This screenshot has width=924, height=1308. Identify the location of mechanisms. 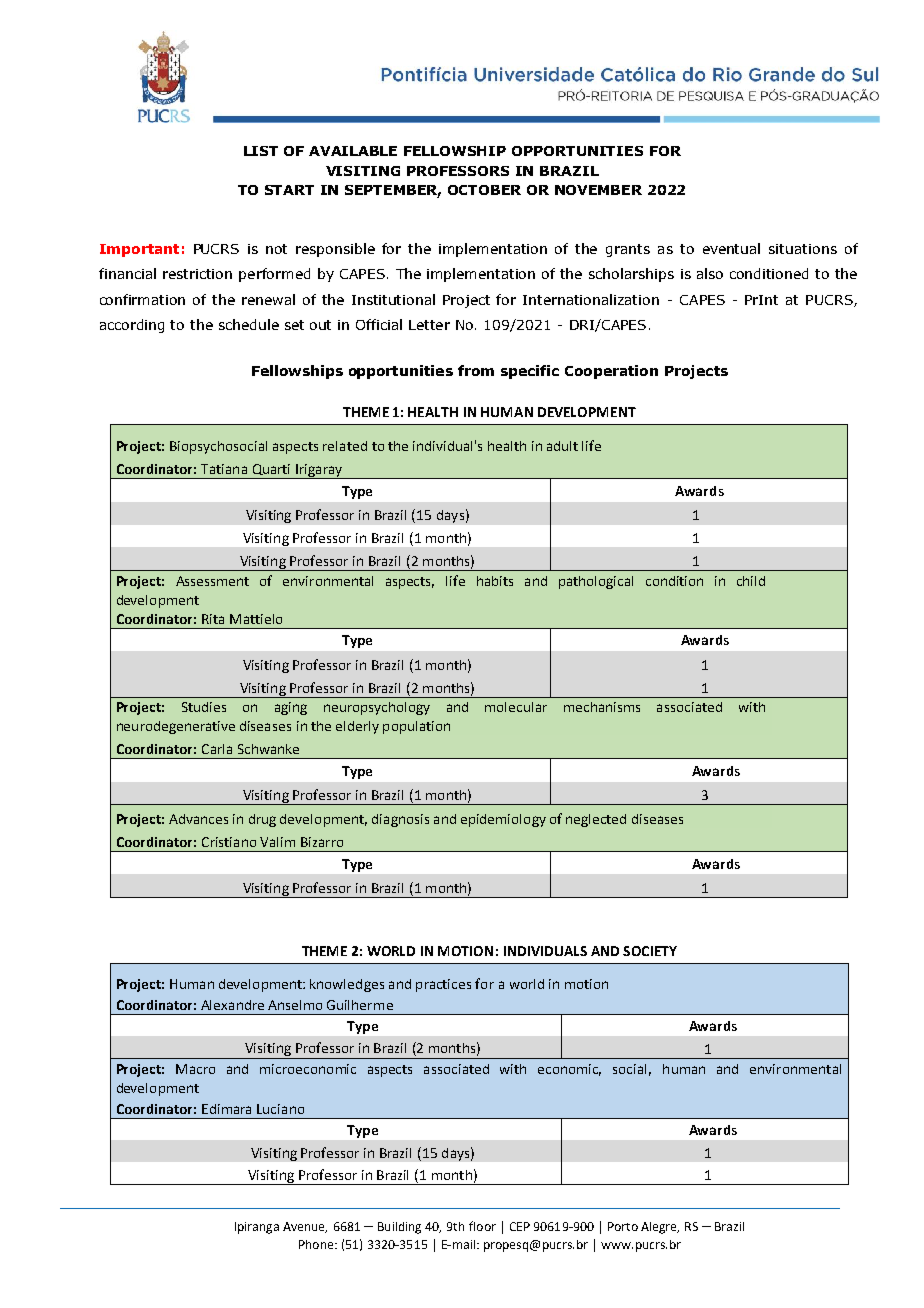
(602, 707).
